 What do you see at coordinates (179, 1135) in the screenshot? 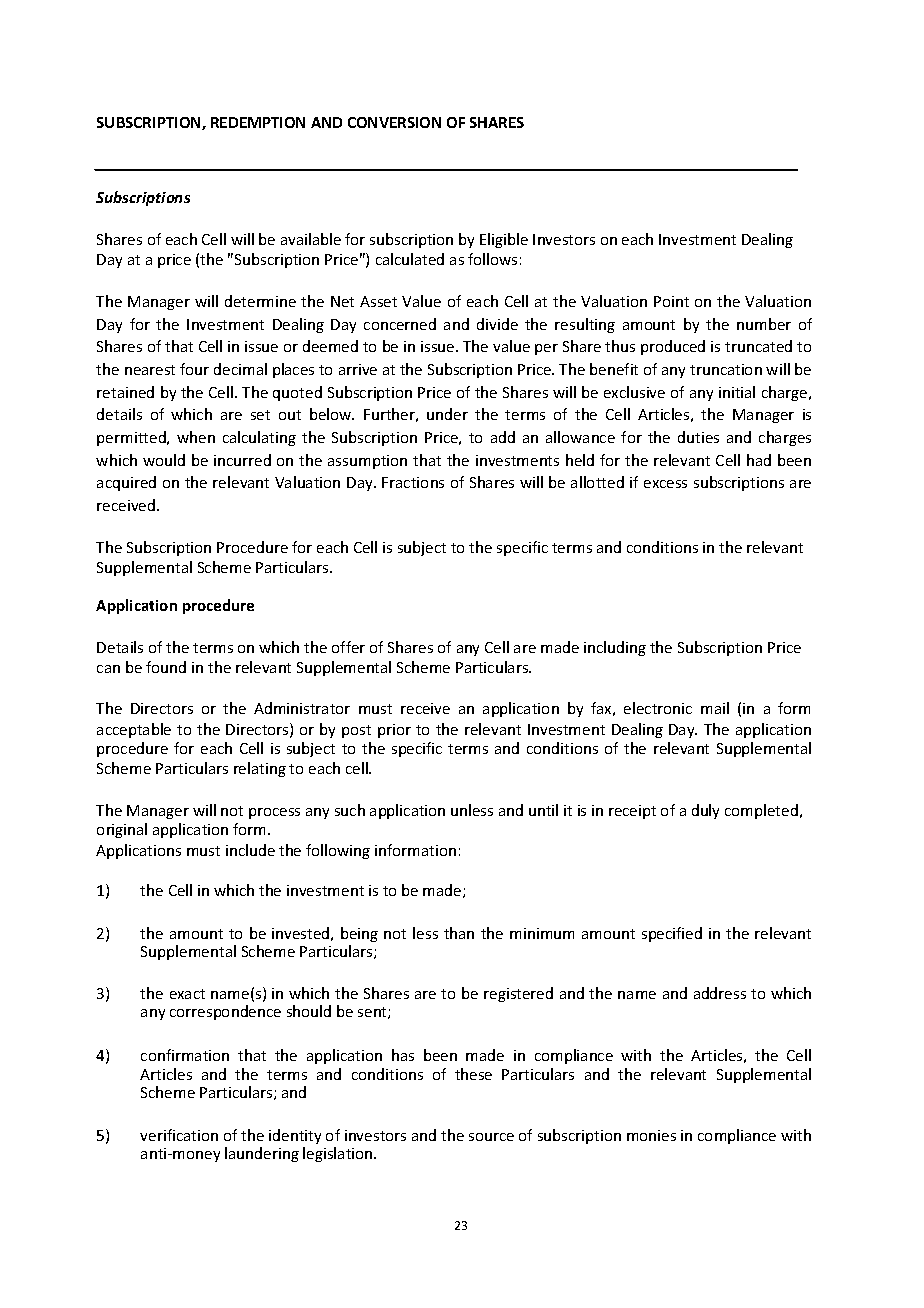
I see `verification` at bounding box center [179, 1135].
